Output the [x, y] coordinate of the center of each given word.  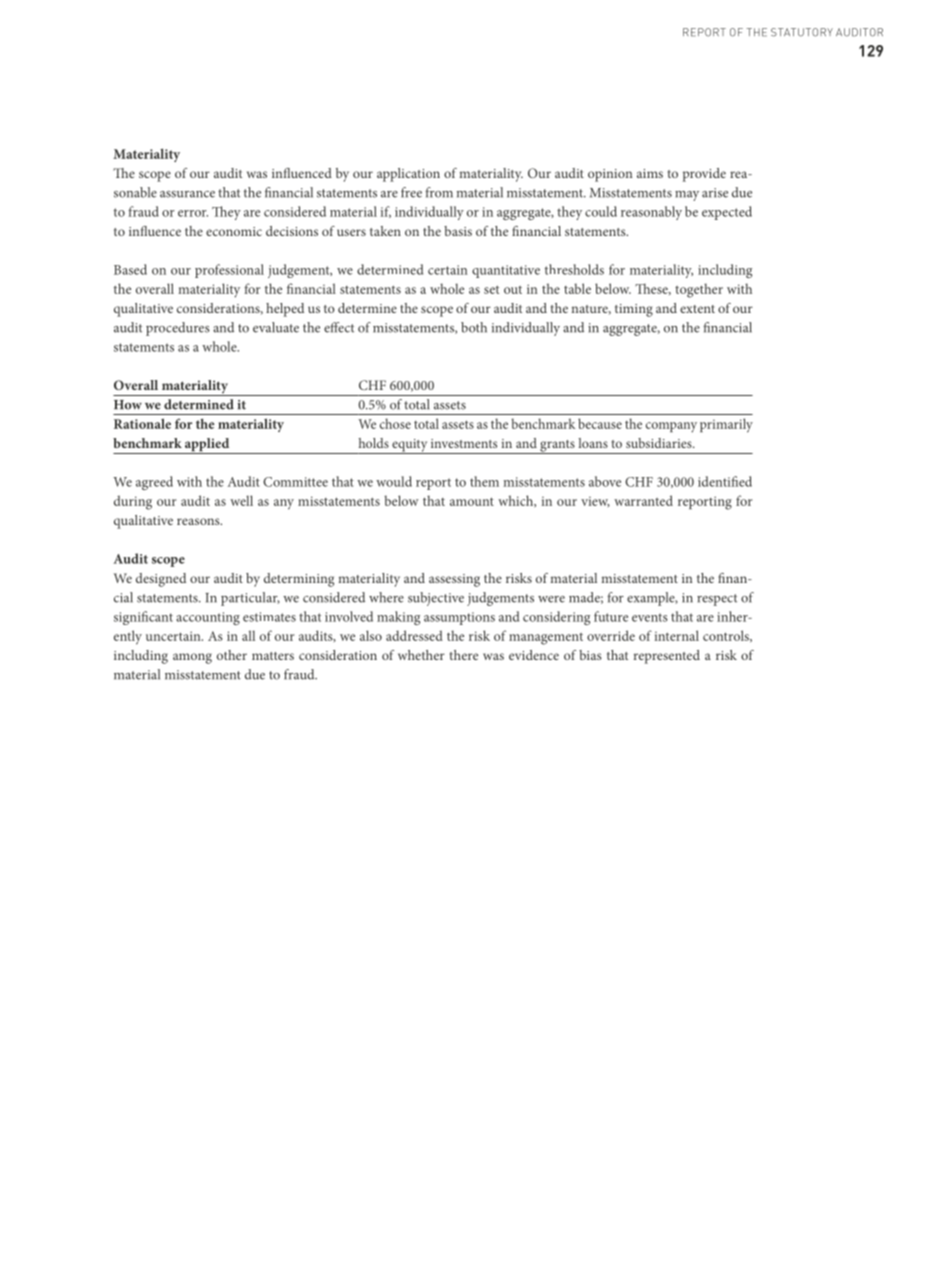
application [408, 175]
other [232, 655]
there [464, 655]
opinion [610, 175]
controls [727, 636]
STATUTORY [802, 32]
